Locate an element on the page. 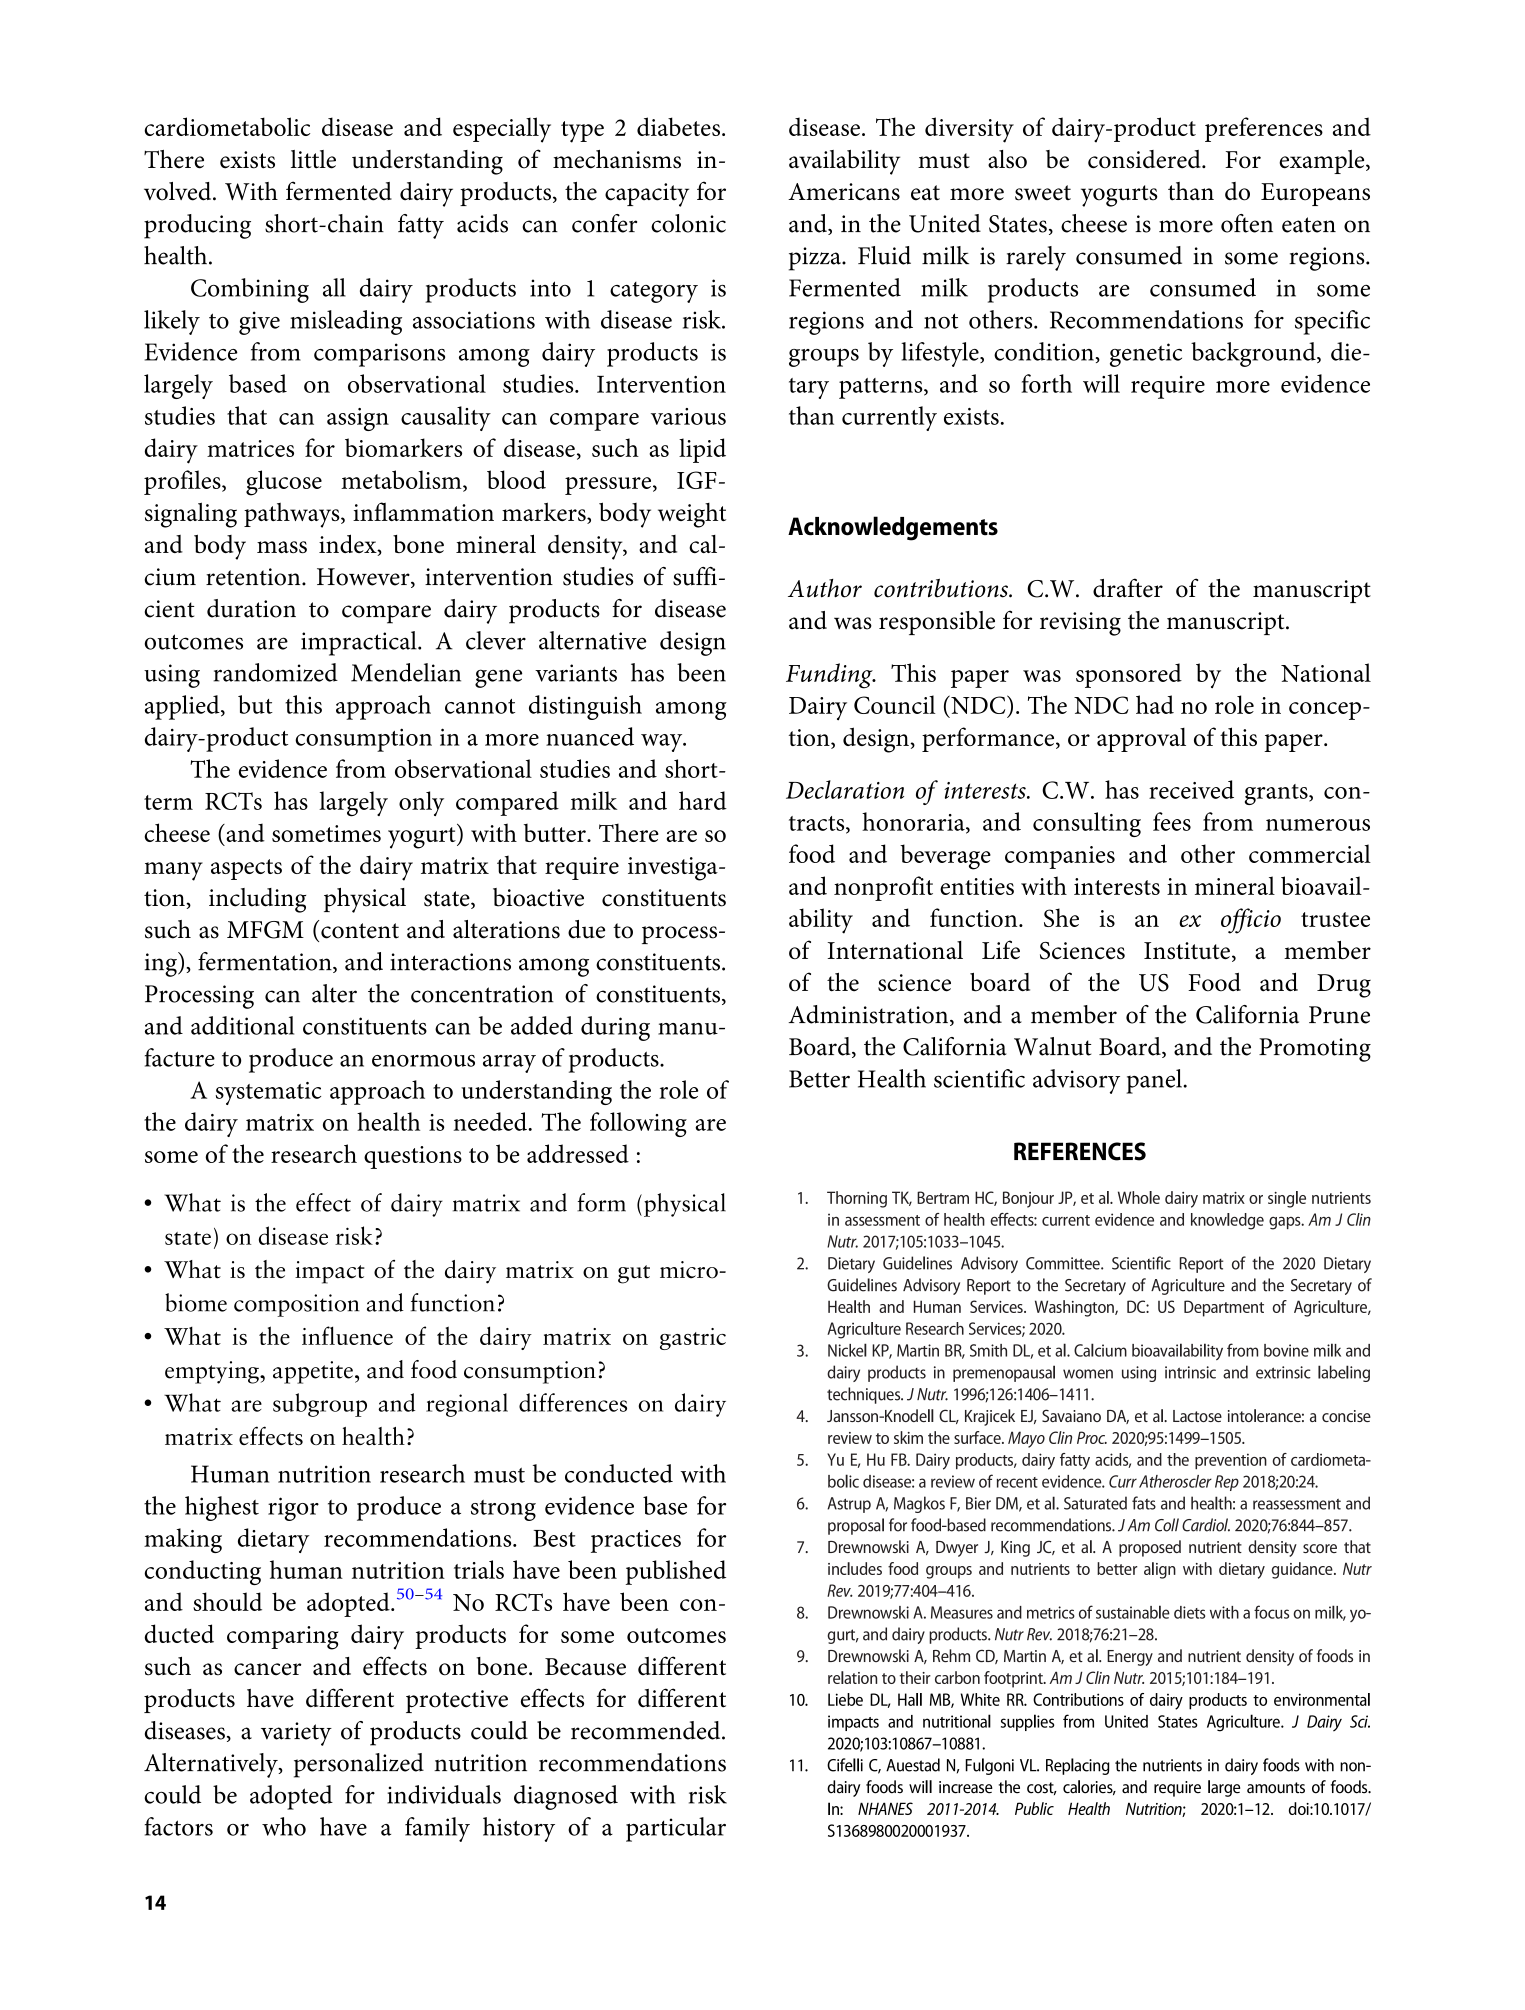  Department is located at coordinates (1224, 1308).
